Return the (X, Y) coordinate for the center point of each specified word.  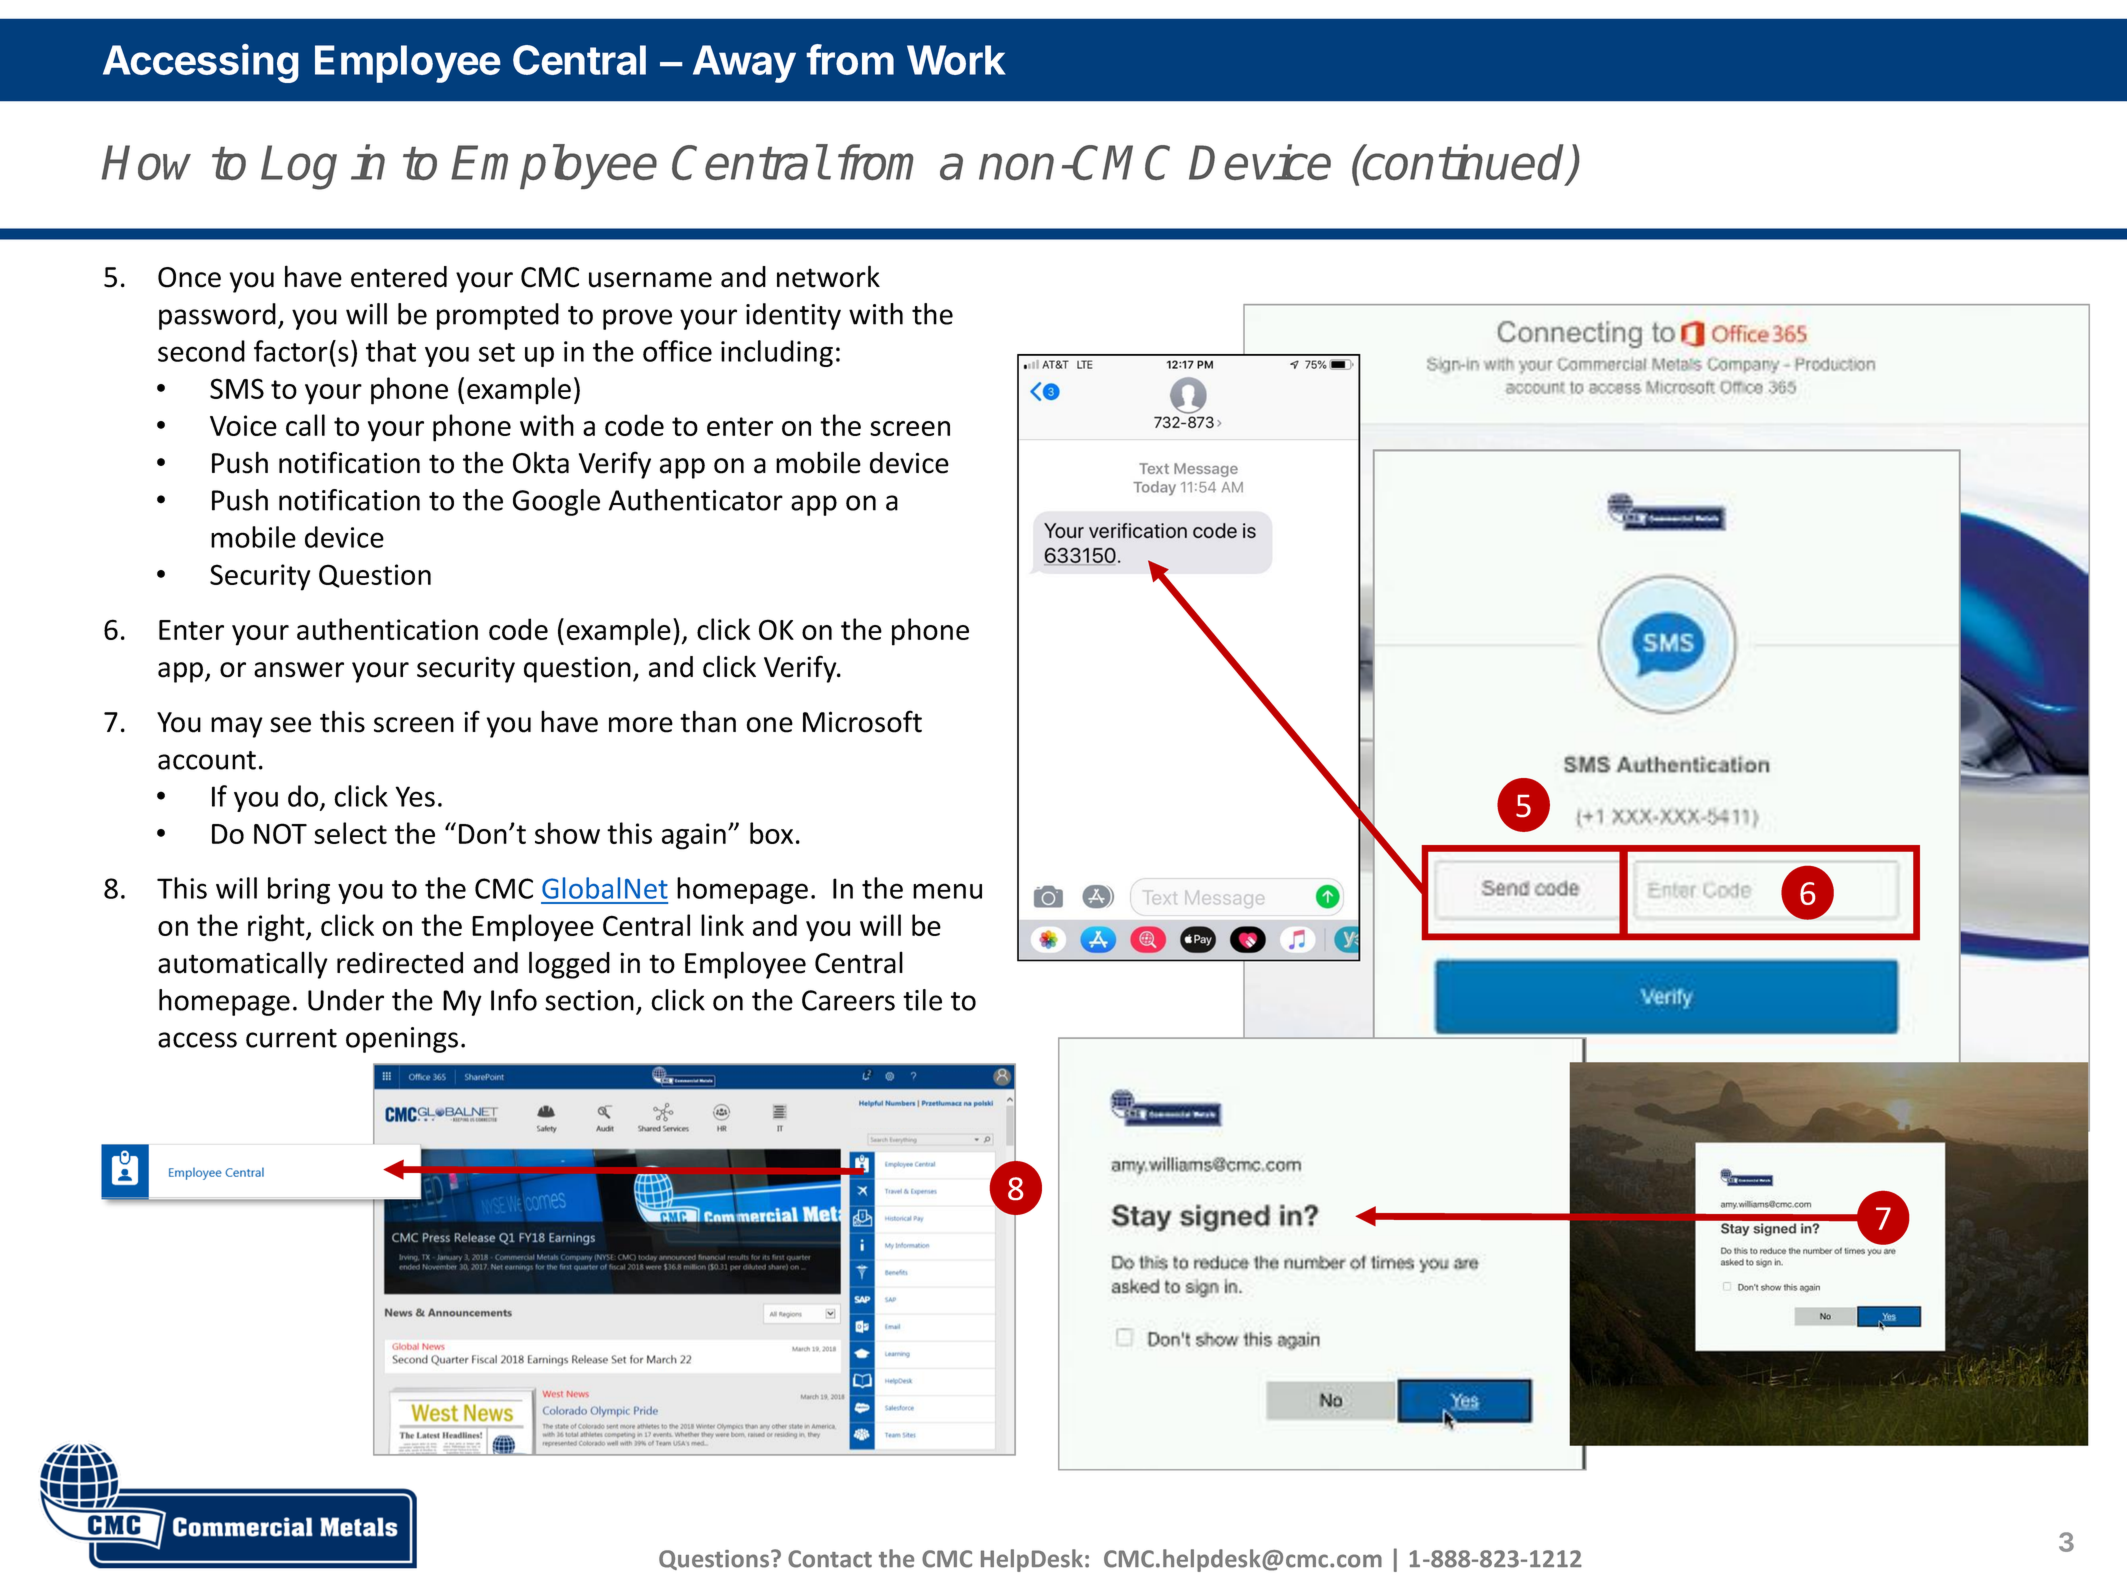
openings (402, 1040)
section (589, 1000)
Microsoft (862, 721)
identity (793, 316)
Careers (848, 1000)
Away (744, 64)
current (291, 1038)
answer (299, 670)
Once (189, 277)
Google (556, 502)
